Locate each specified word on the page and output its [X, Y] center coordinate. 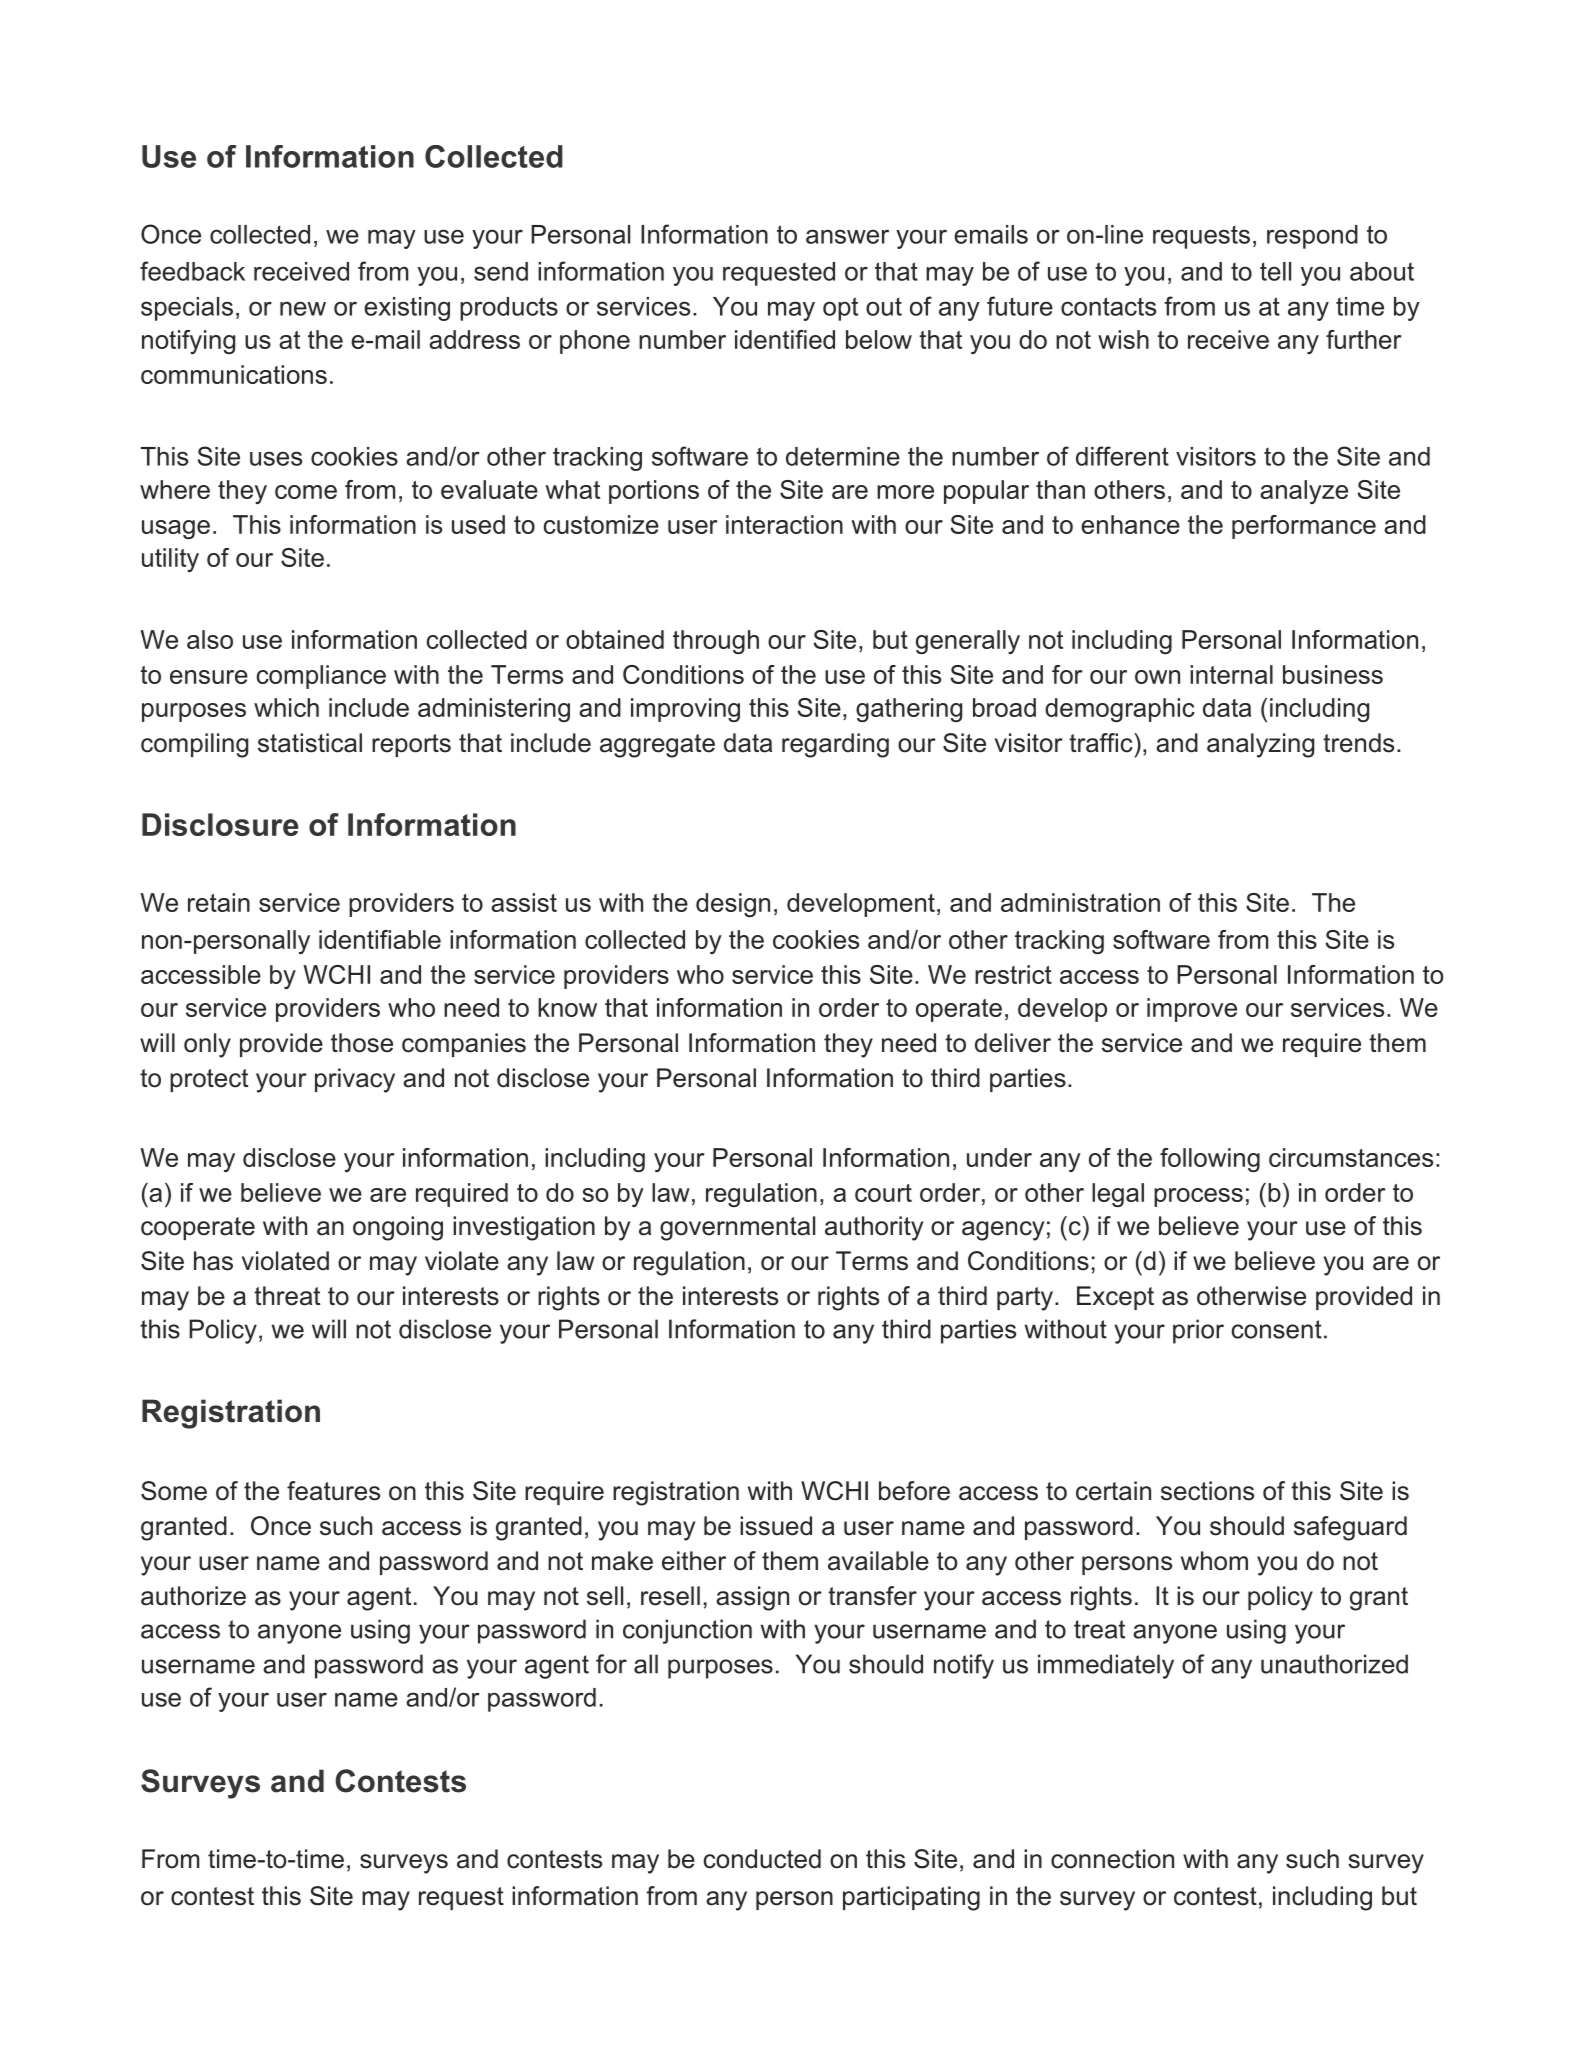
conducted [762, 1859]
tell [1275, 271]
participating [911, 1898]
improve [1192, 1010]
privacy [355, 1080]
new [303, 308]
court [883, 1193]
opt [840, 309]
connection [1112, 1859]
